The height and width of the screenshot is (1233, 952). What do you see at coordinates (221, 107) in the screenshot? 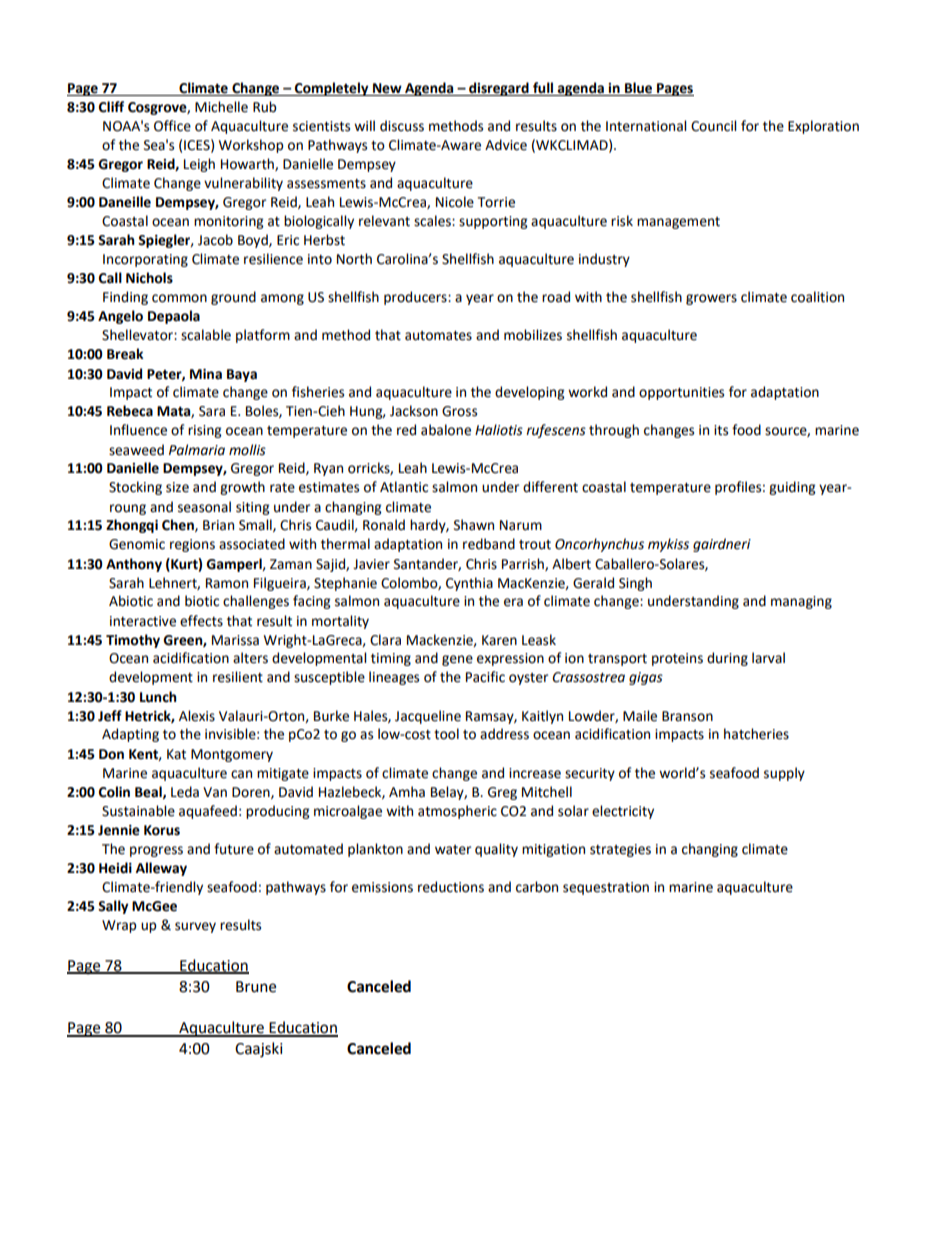
I see `Michelle` at bounding box center [221, 107].
